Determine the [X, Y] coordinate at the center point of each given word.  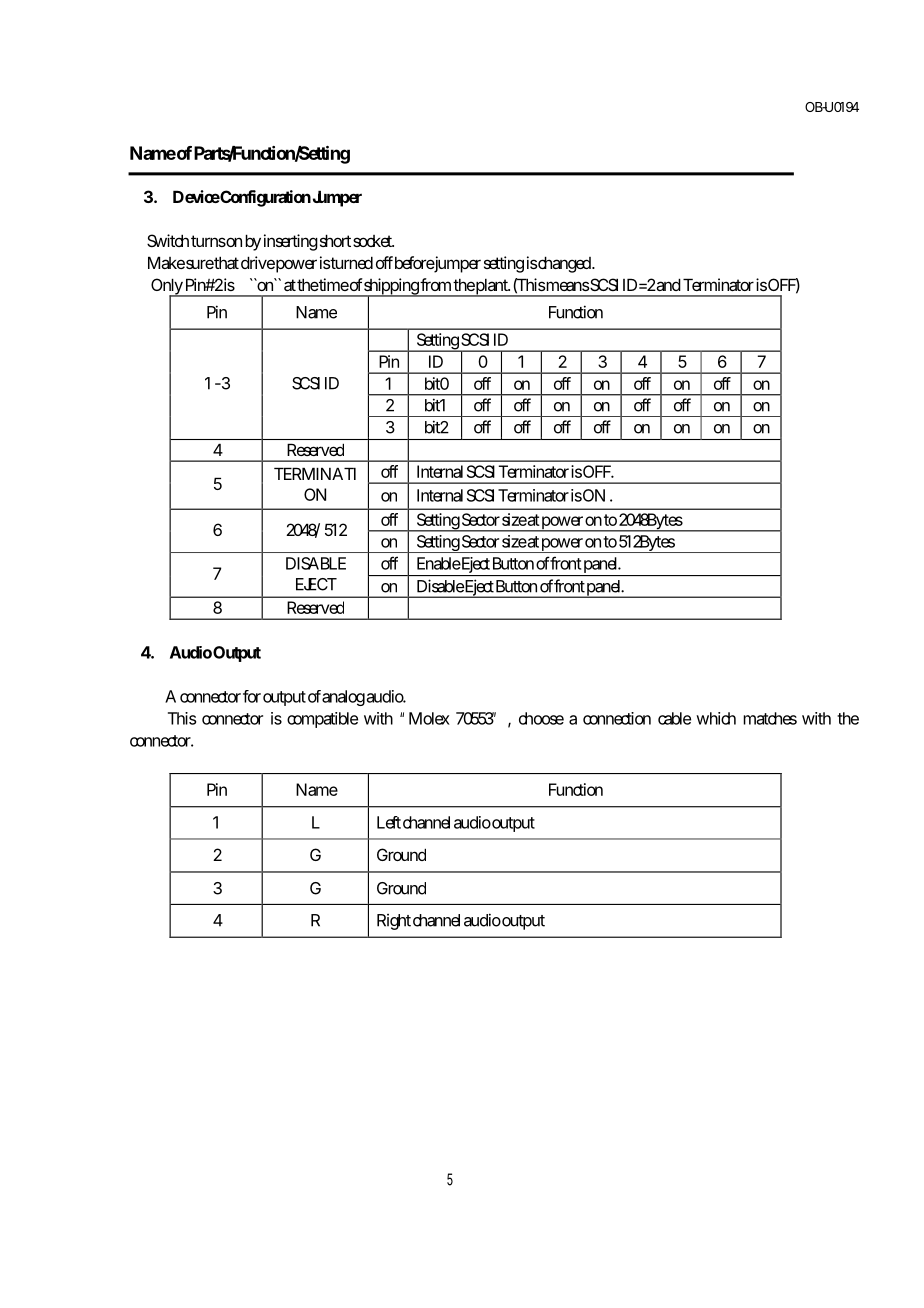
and [668, 284]
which [716, 718]
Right [394, 922]
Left [389, 822]
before [415, 264]
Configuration [265, 198]
